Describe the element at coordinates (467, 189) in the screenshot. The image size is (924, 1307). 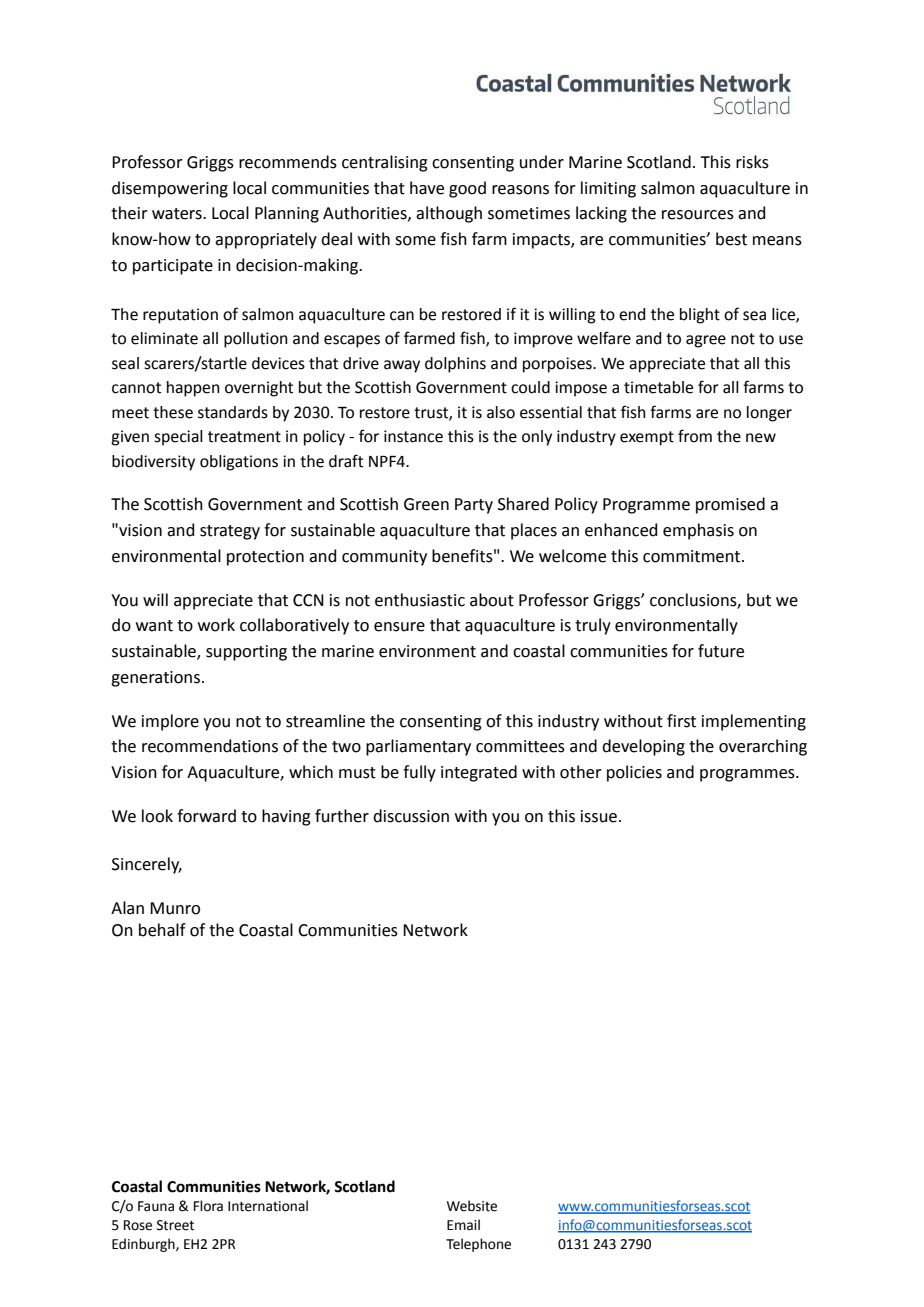
I see `good` at that location.
